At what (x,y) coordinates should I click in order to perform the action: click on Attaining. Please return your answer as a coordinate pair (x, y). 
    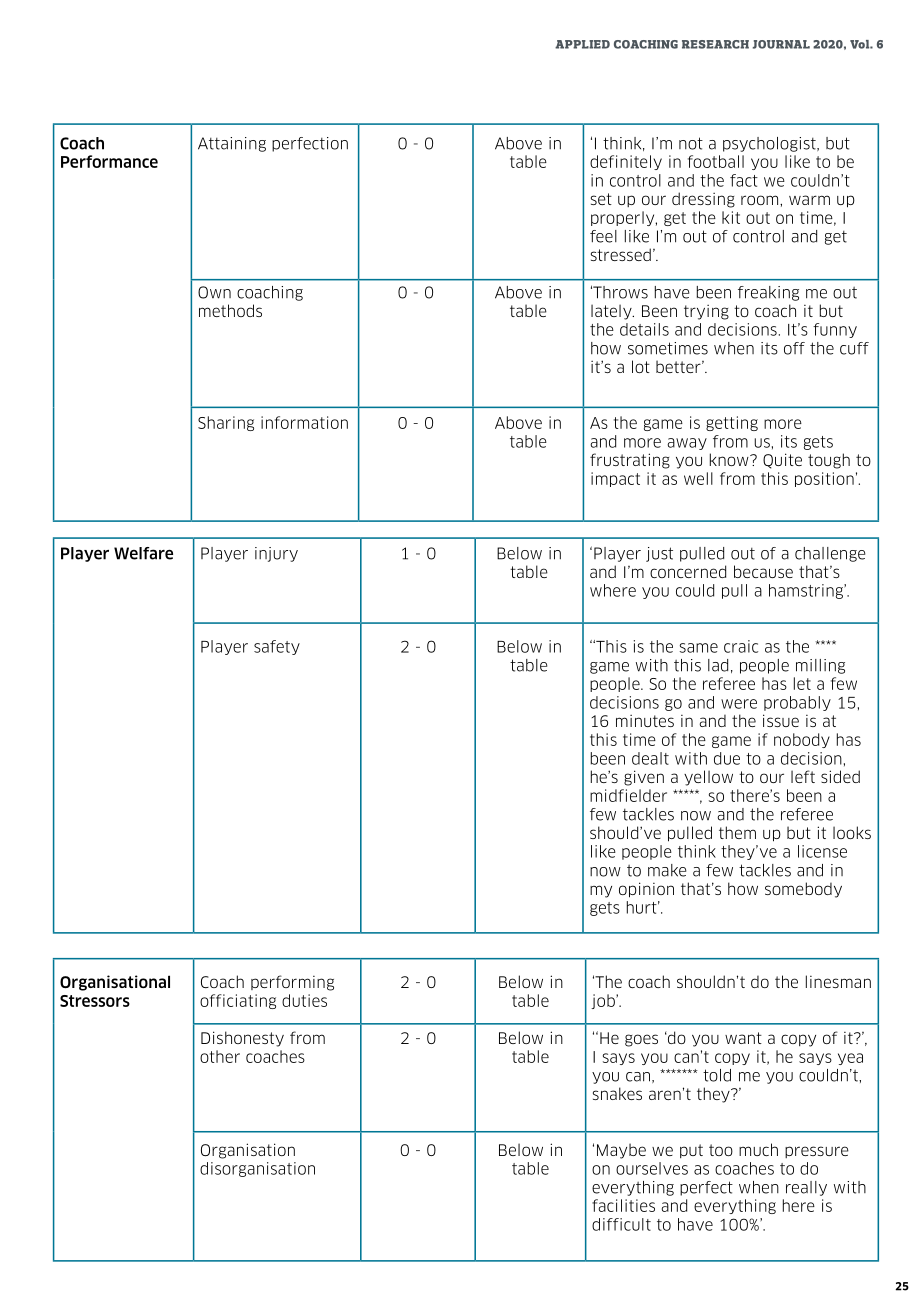
    Looking at the image, I should click on (232, 144).
